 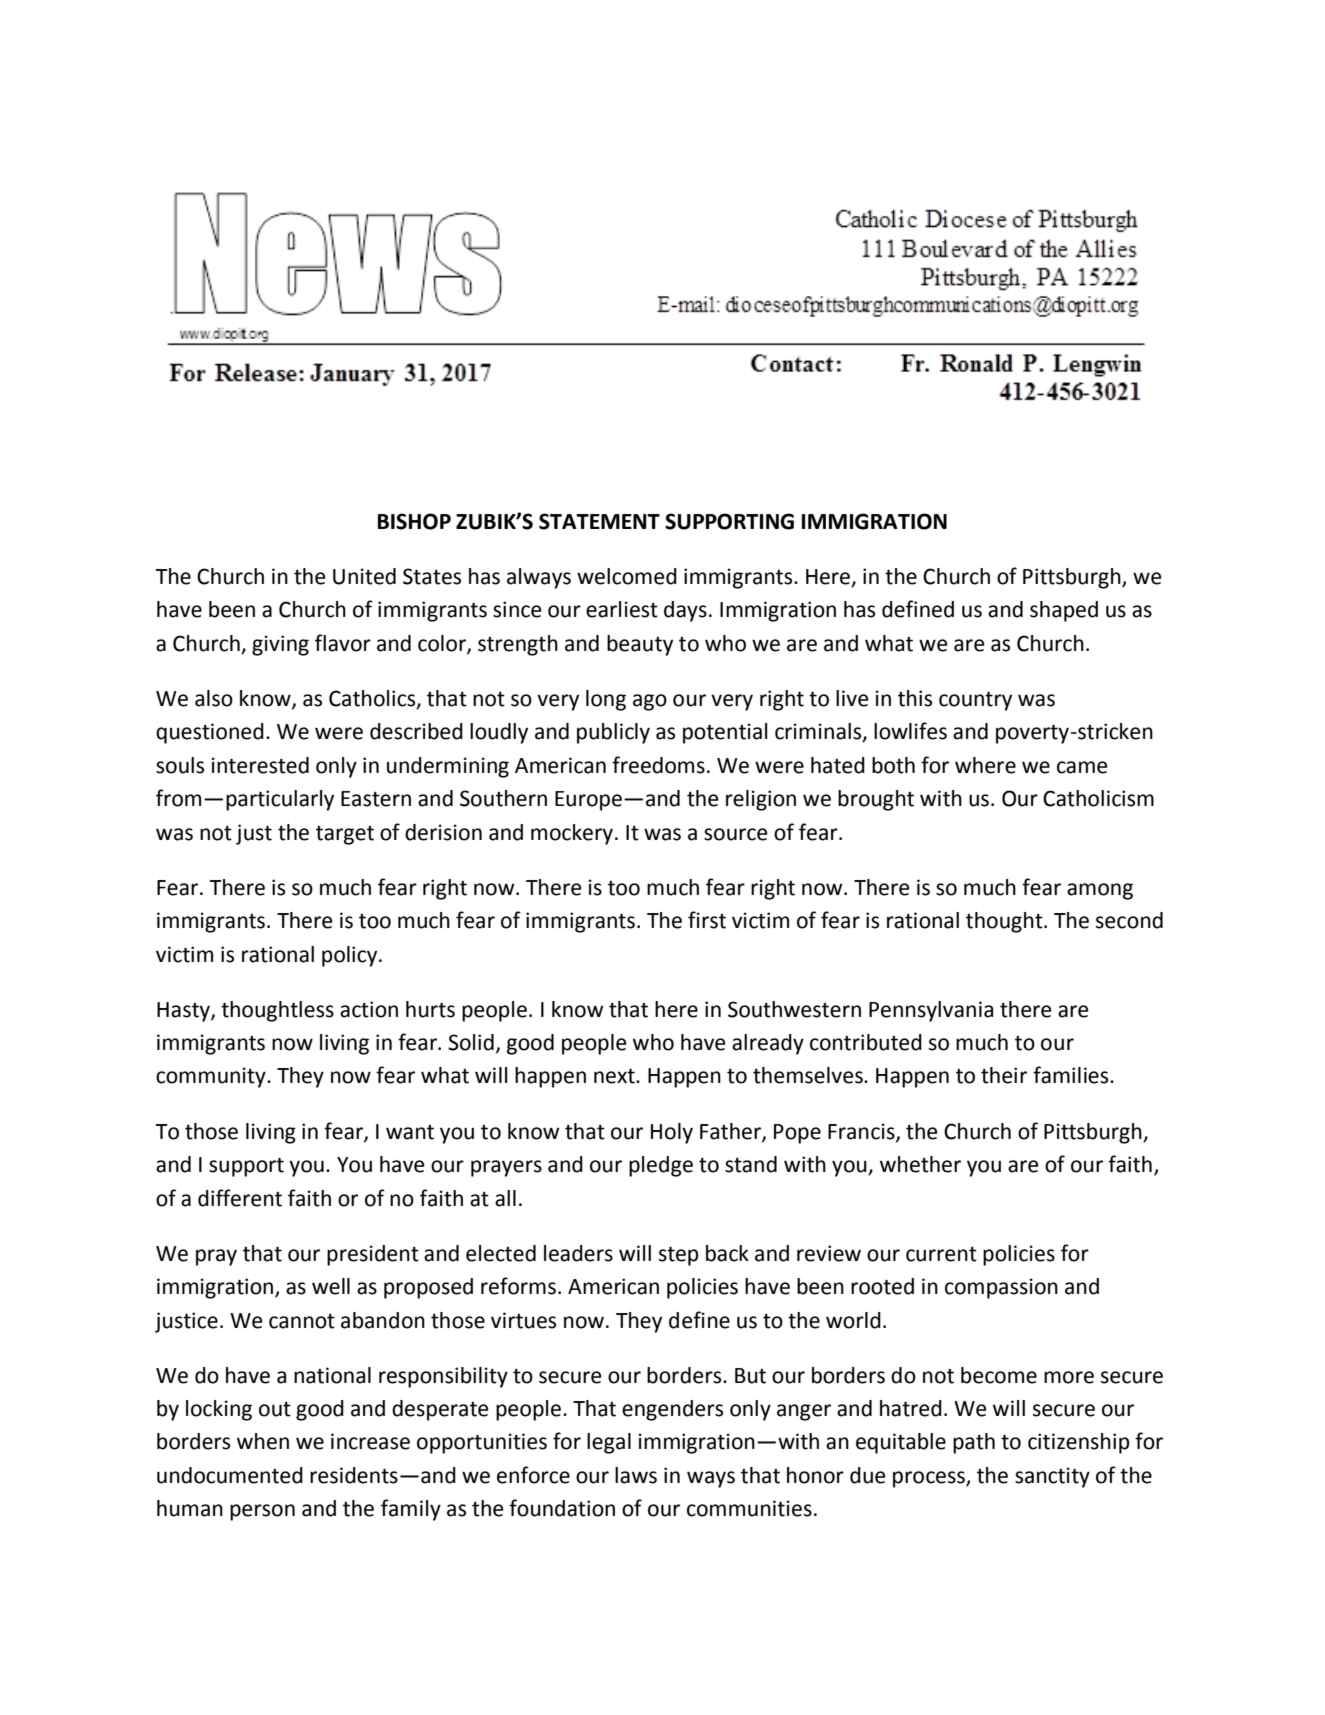 What do you see at coordinates (262, 1512) in the screenshot?
I see `person` at bounding box center [262, 1512].
